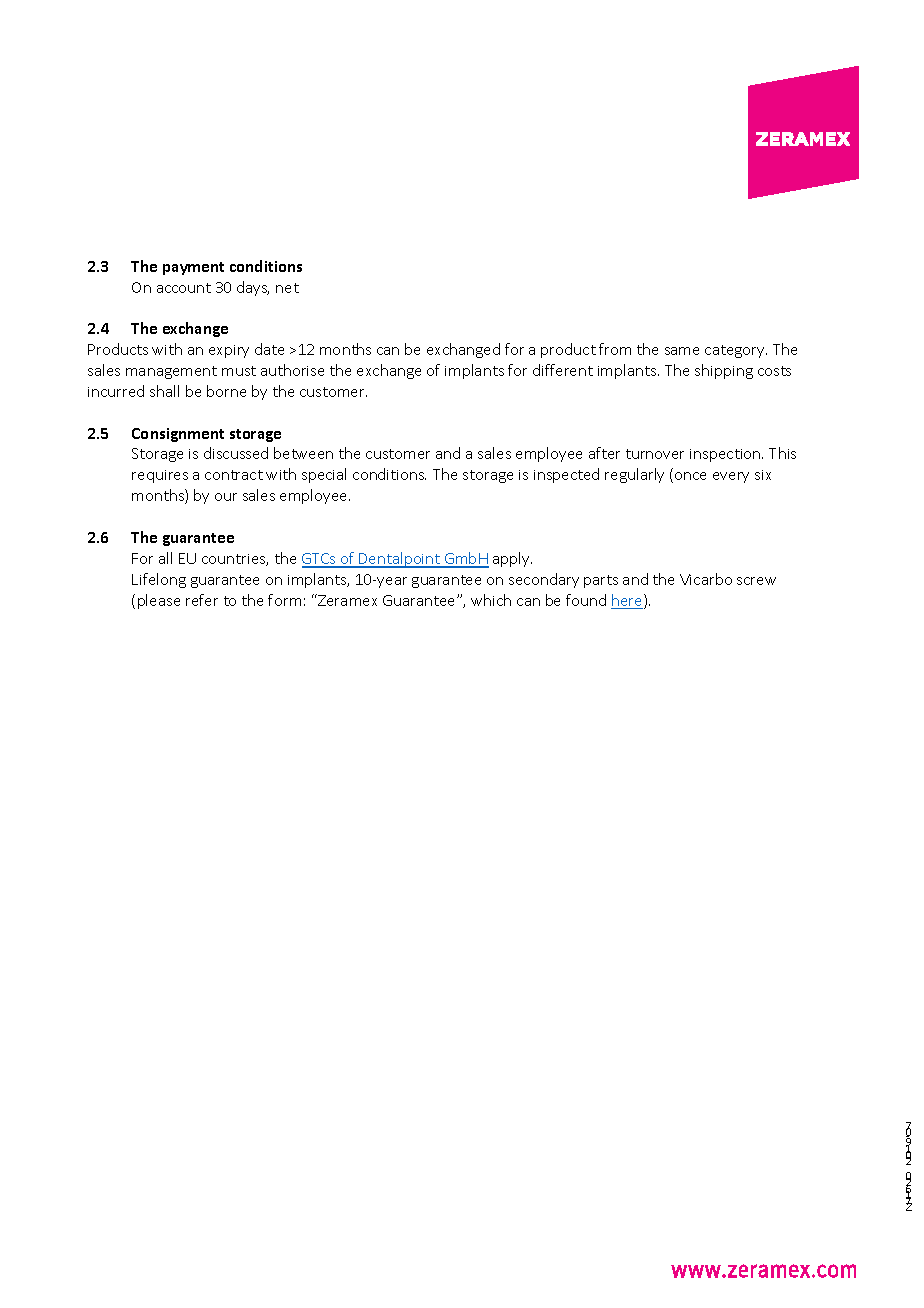  I want to click on same, so click(682, 351).
